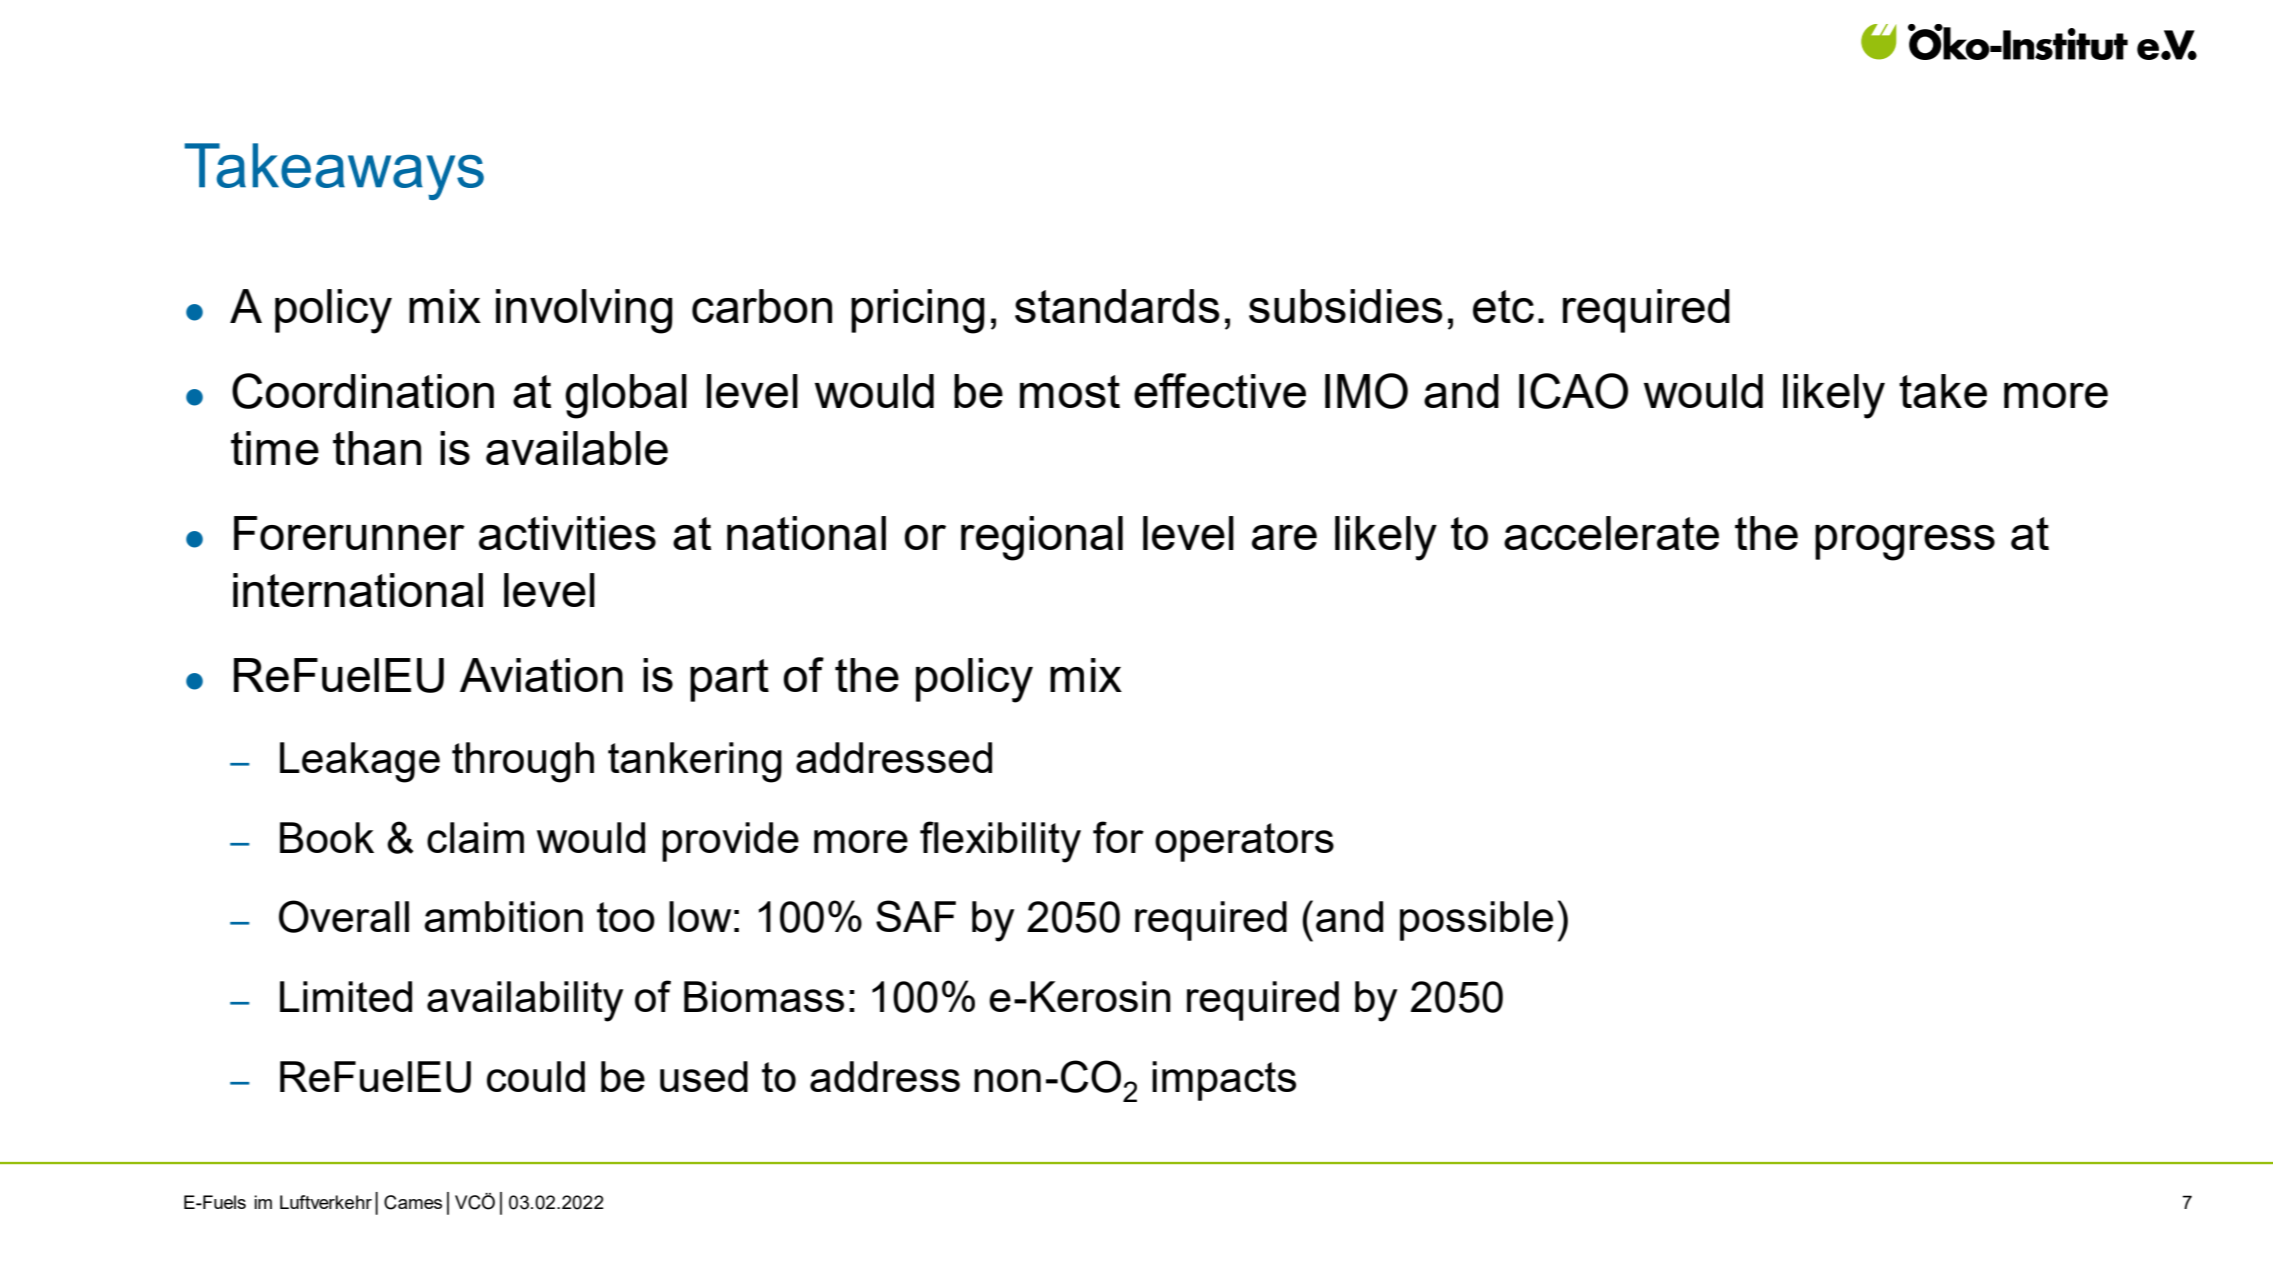 The height and width of the screenshot is (1279, 2273). What do you see at coordinates (541, 675) in the screenshot?
I see `Aviation` at bounding box center [541, 675].
